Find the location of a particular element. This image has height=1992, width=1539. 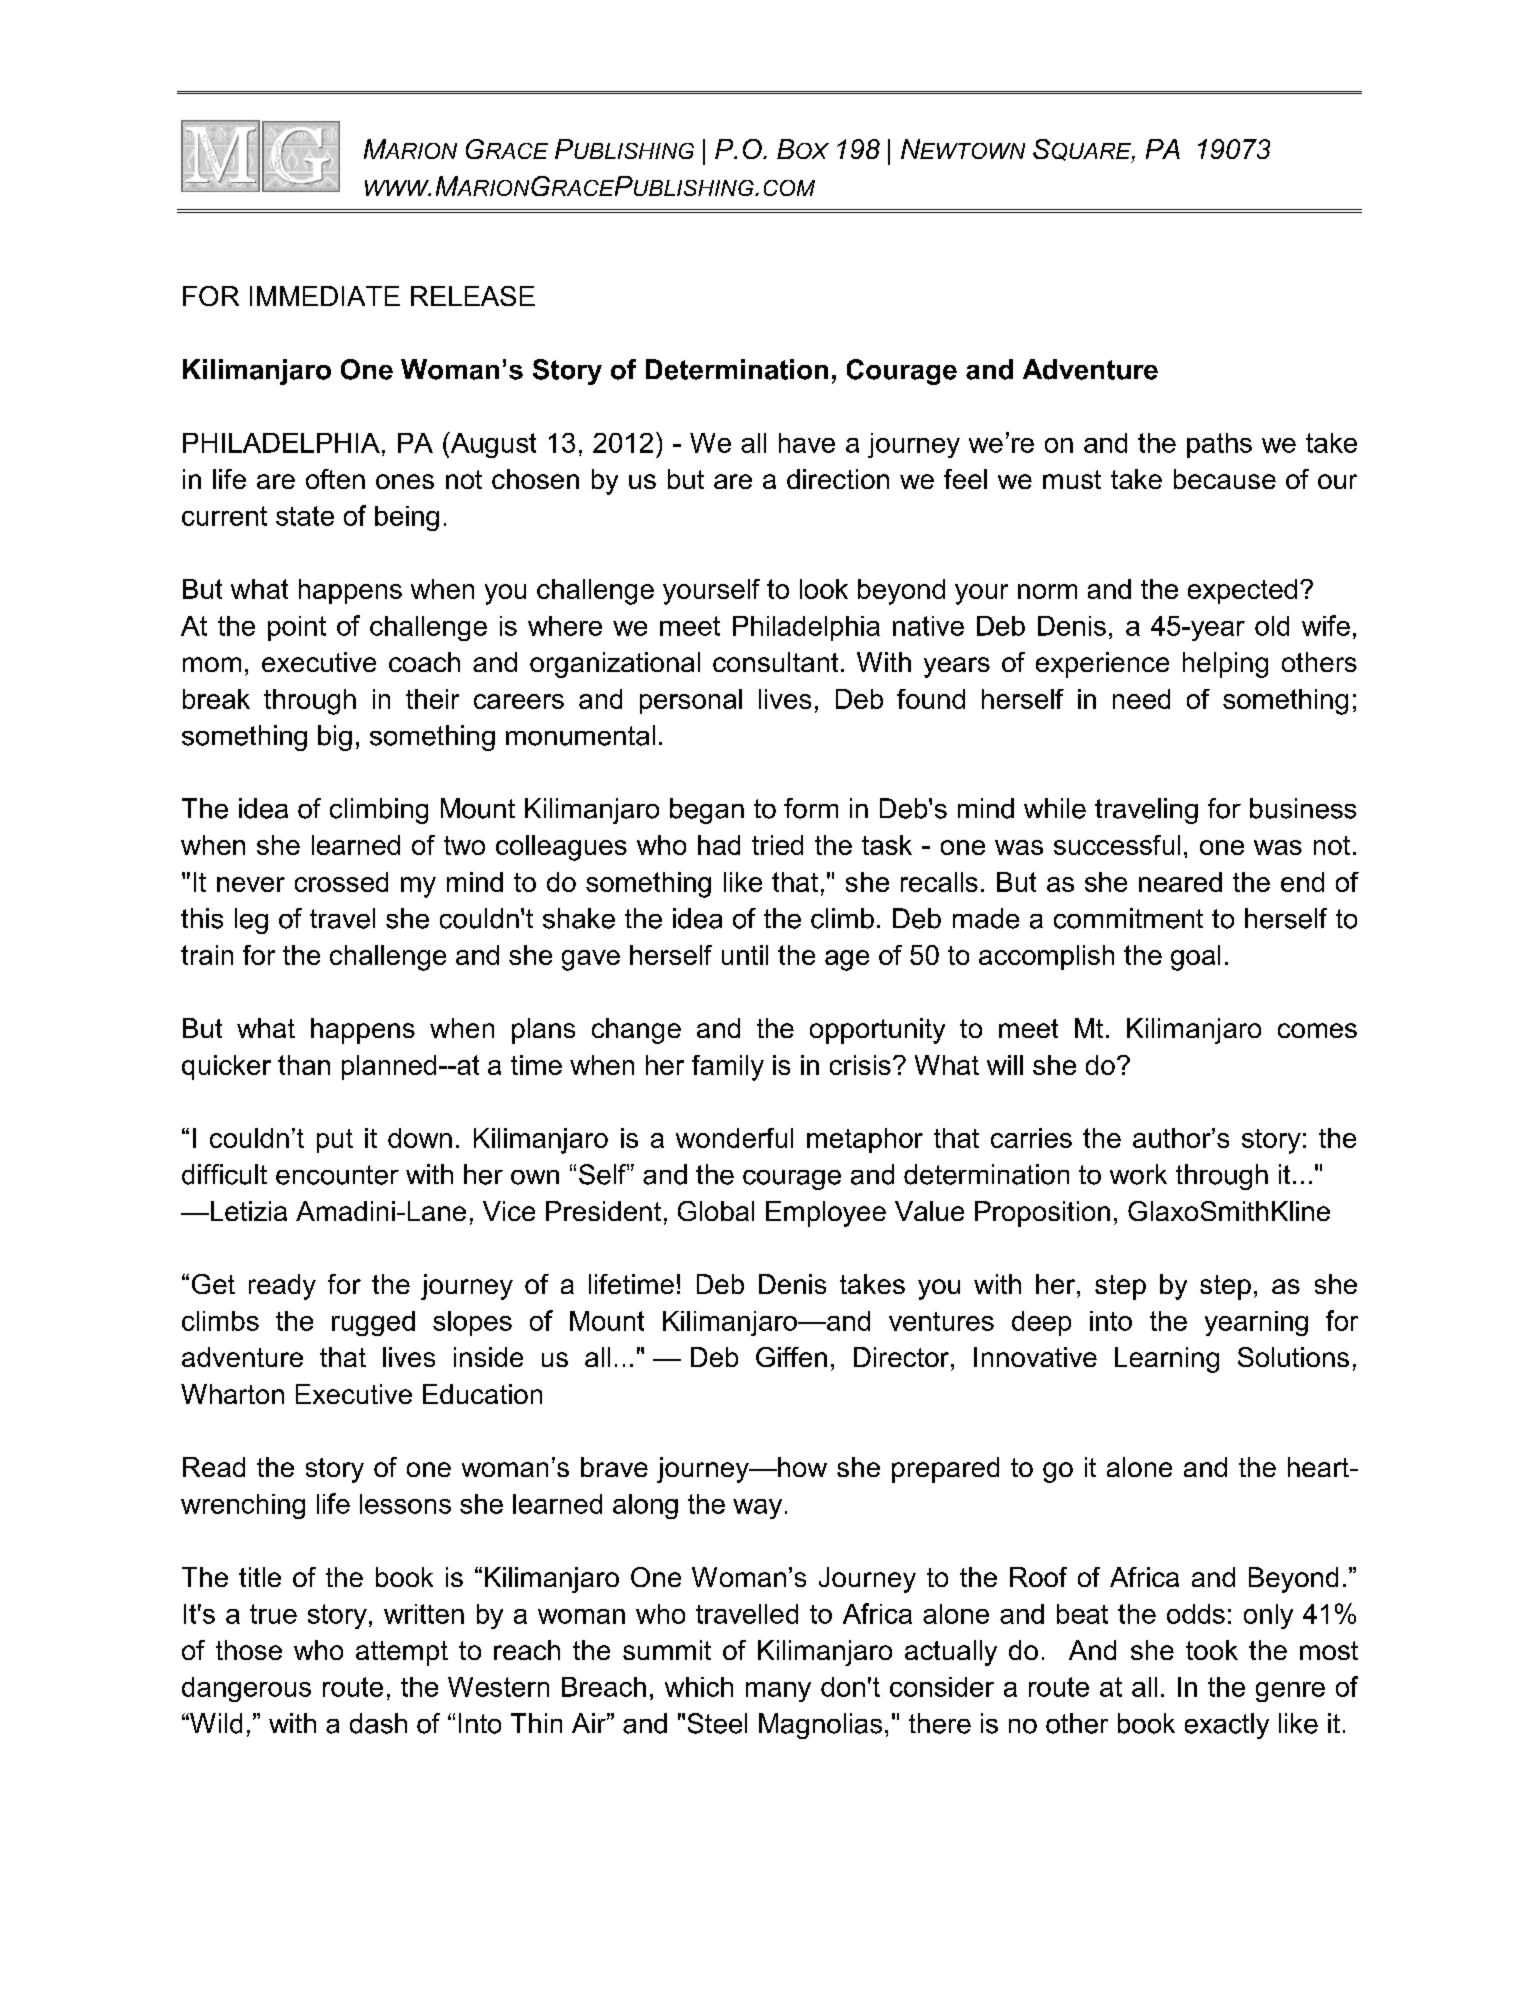

business is located at coordinates (1303, 808).
